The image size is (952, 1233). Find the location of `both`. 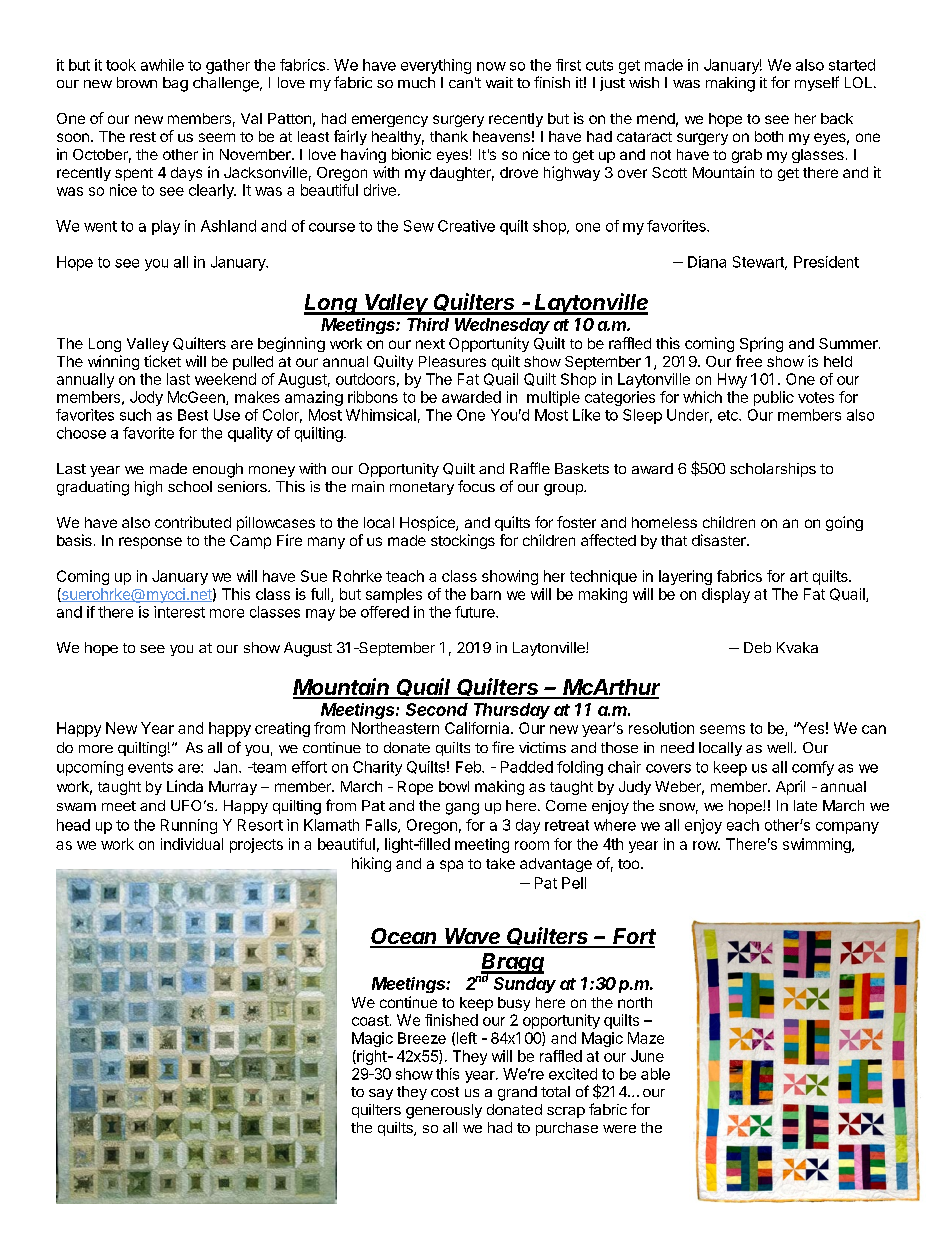

both is located at coordinates (769, 136).
